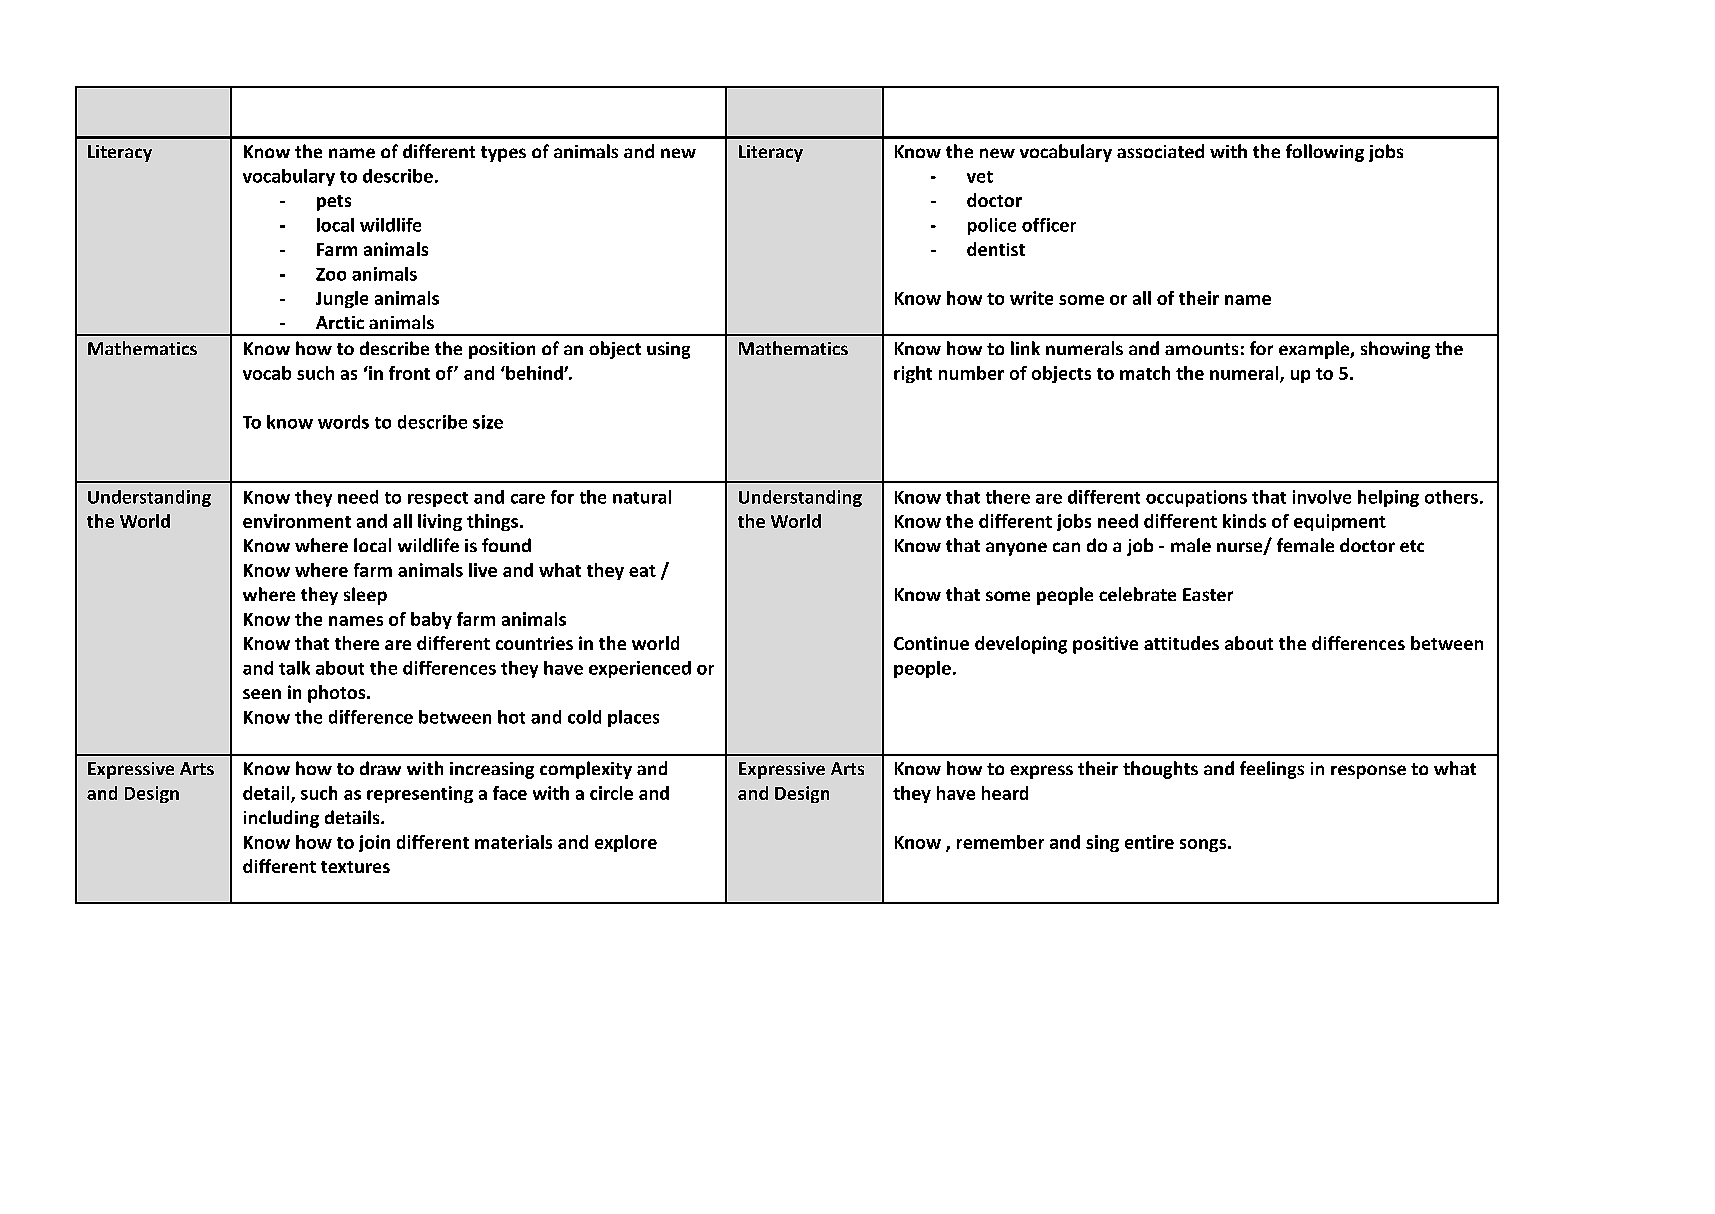 The image size is (1715, 1214). Describe the element at coordinates (503, 154) in the screenshot. I see `types` at that location.
